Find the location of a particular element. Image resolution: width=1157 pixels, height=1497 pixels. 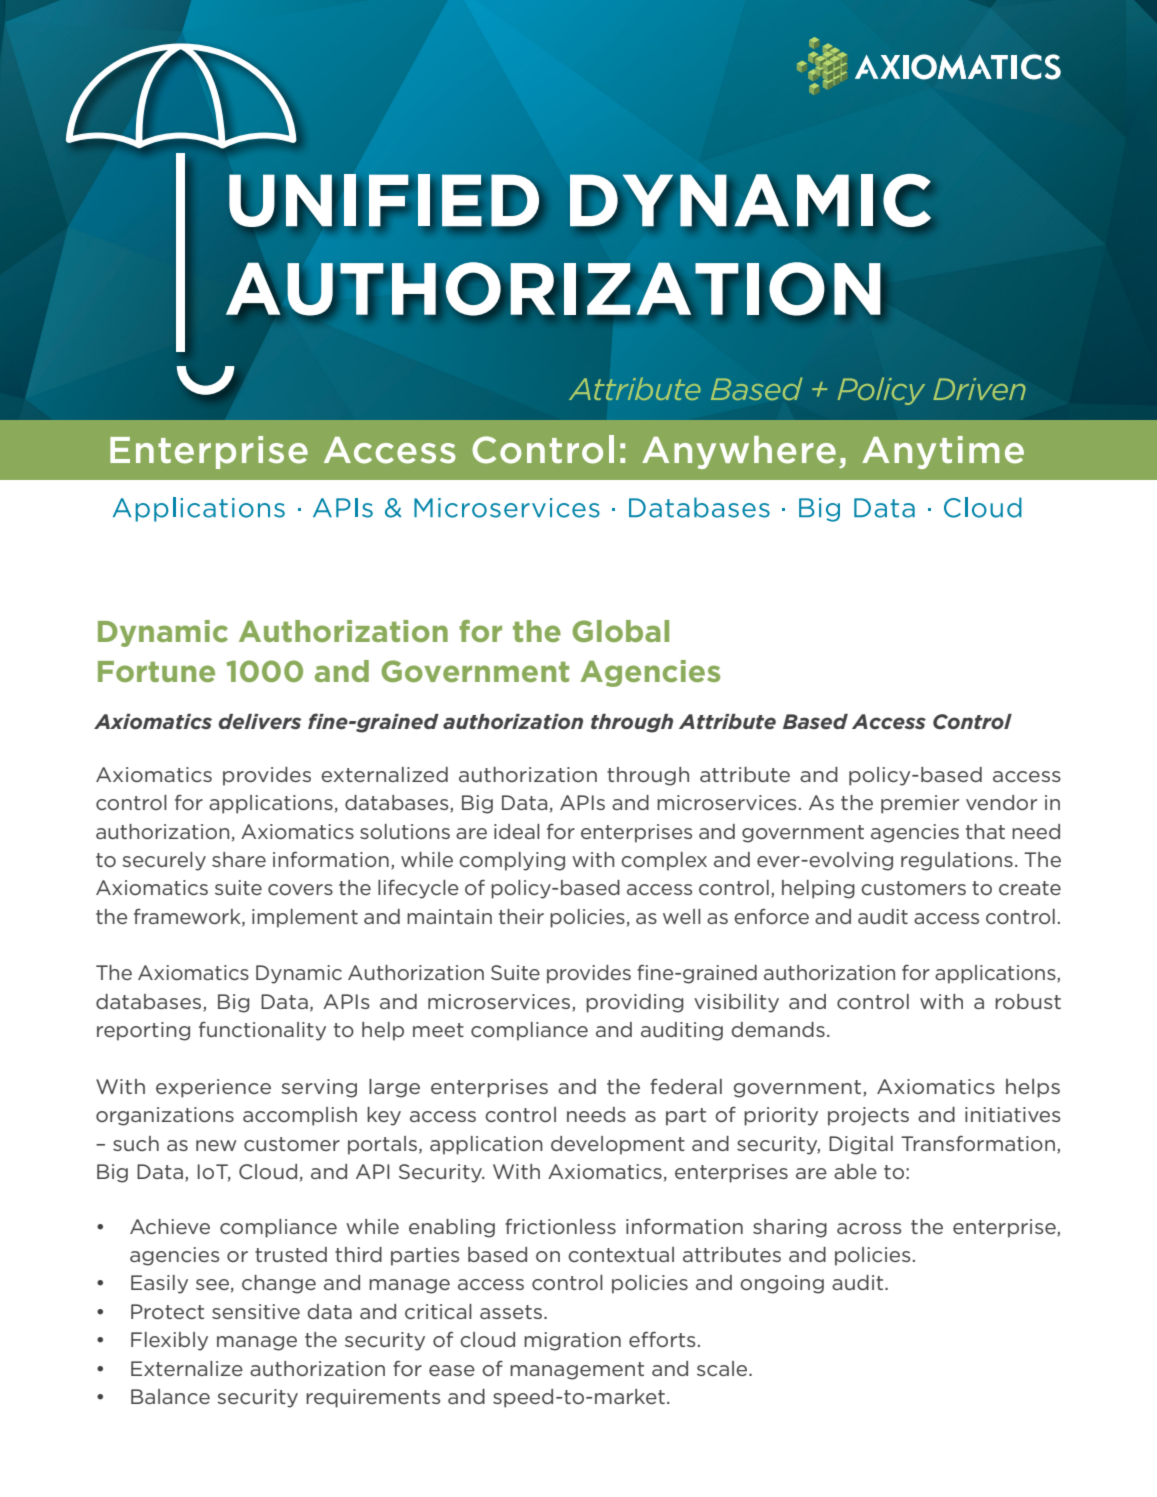

ideal is located at coordinates (517, 831).
